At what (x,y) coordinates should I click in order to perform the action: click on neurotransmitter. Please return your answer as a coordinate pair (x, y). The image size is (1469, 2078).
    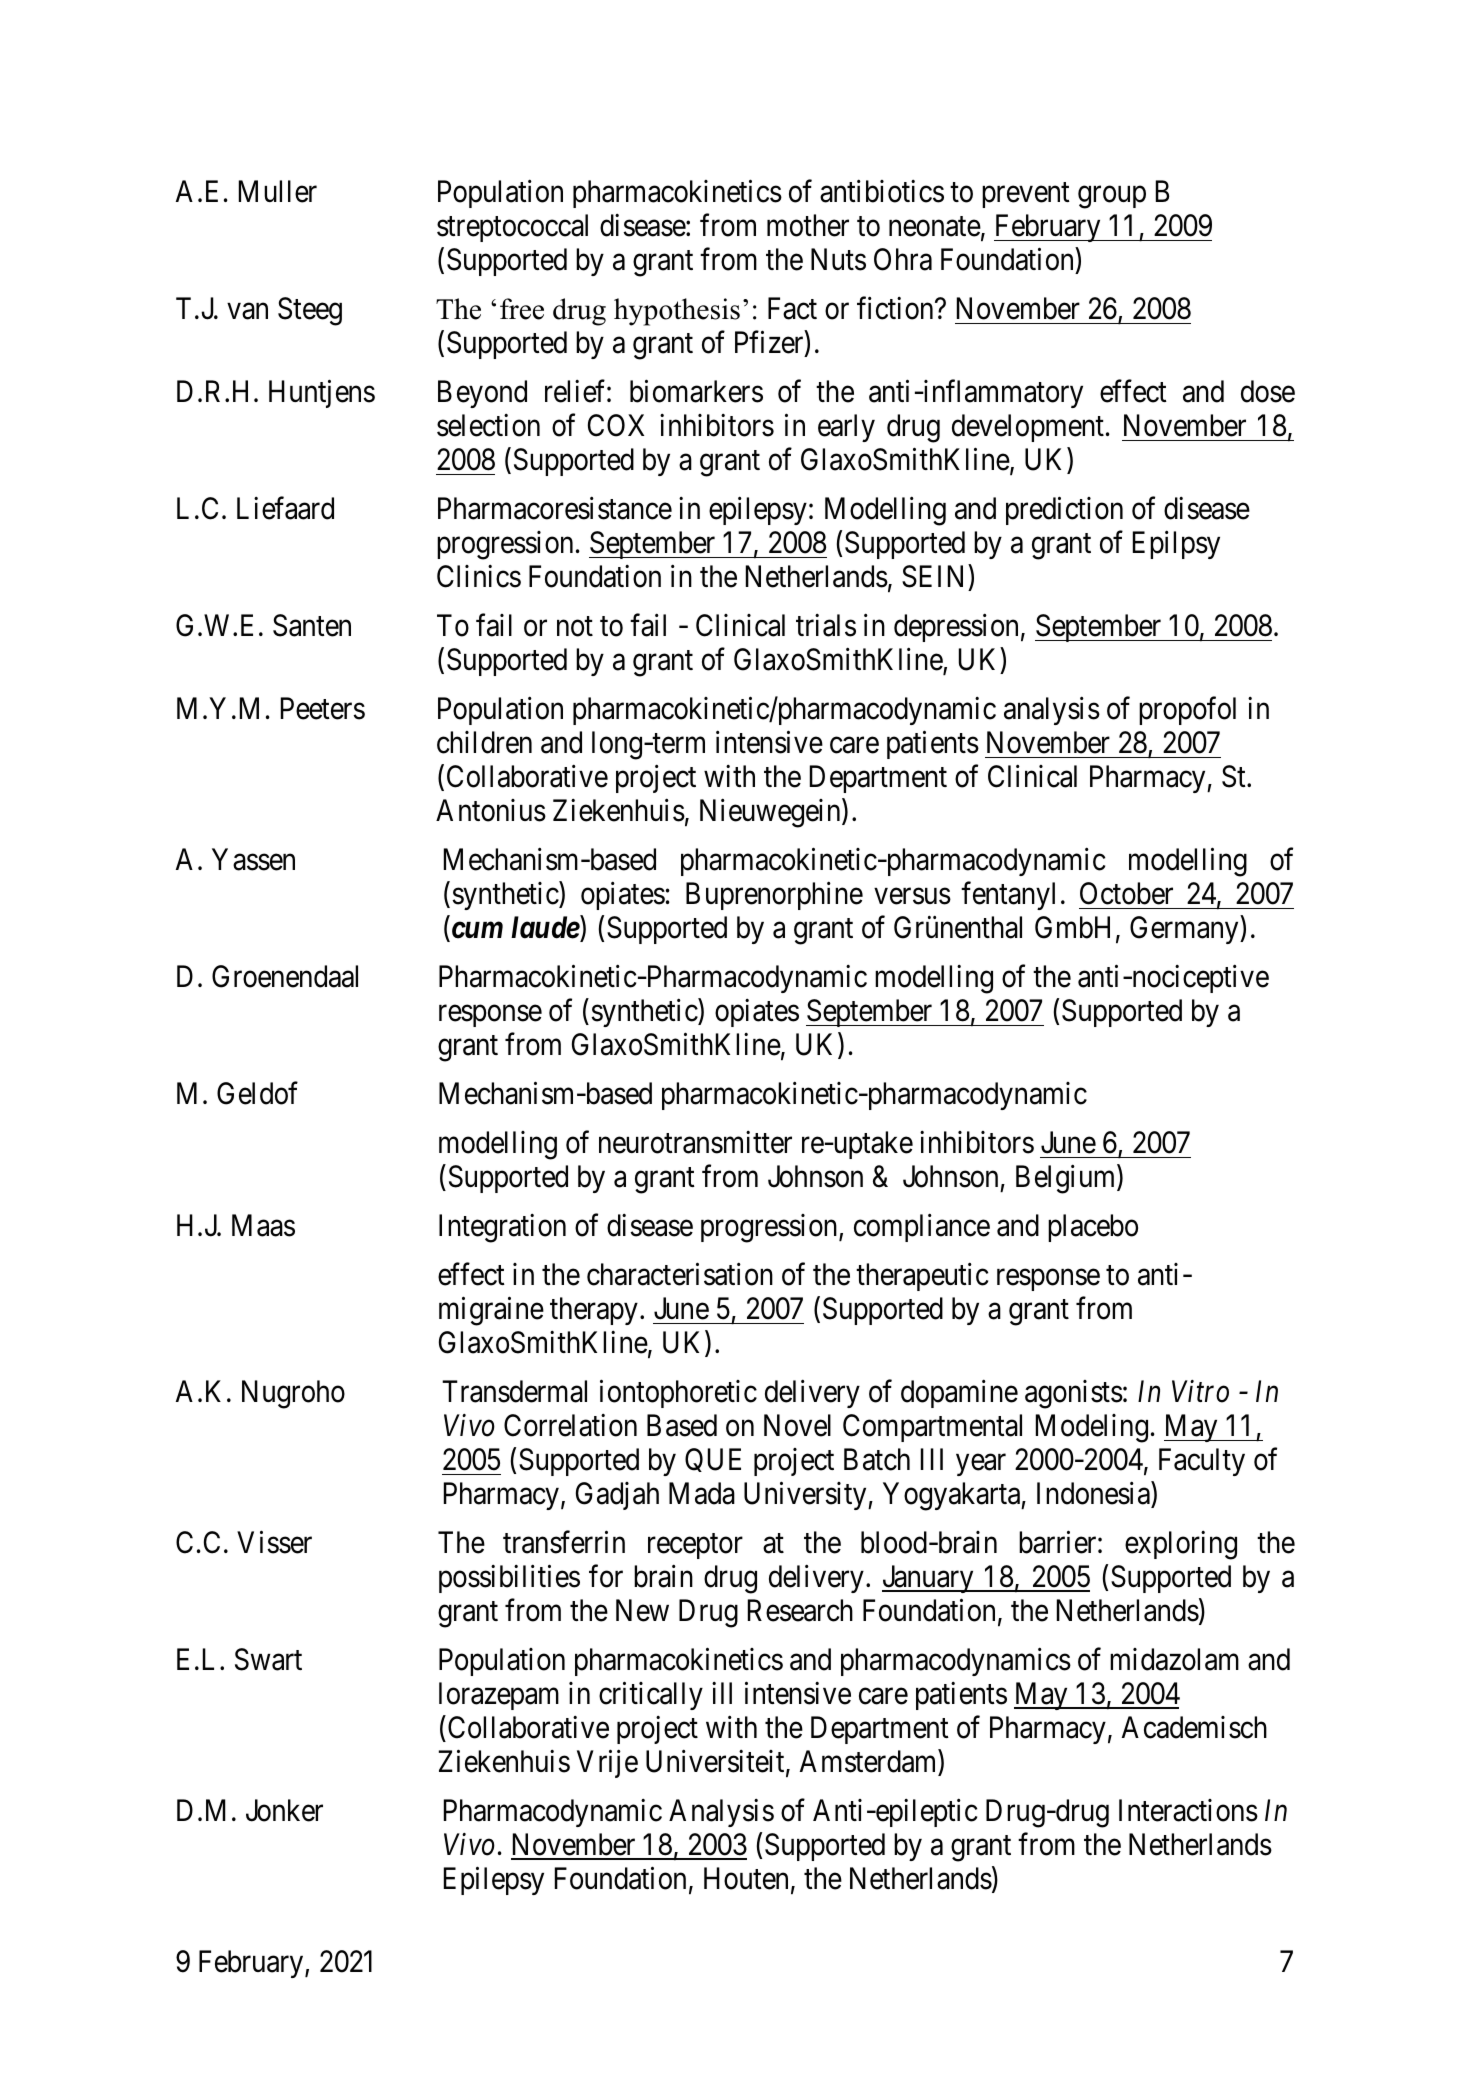
    Looking at the image, I should click on (695, 1142).
